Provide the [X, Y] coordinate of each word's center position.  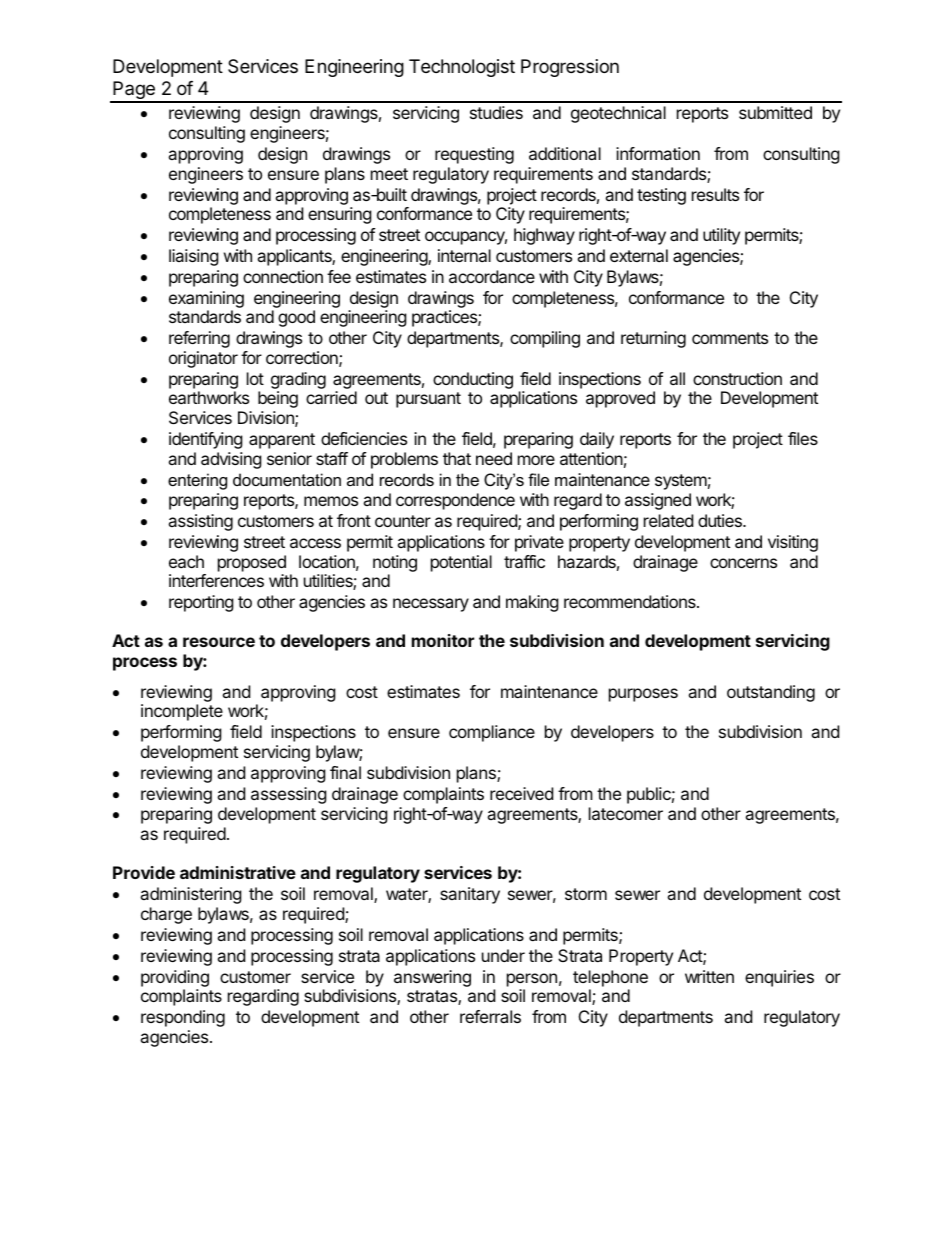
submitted [775, 112]
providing [175, 978]
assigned [658, 501]
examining [206, 299]
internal [464, 255]
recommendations [631, 601]
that [457, 458]
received [521, 793]
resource [219, 642]
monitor [443, 640]
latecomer [626, 813]
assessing [289, 795]
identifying [206, 440]
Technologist [462, 68]
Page [134, 91]
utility [721, 236]
